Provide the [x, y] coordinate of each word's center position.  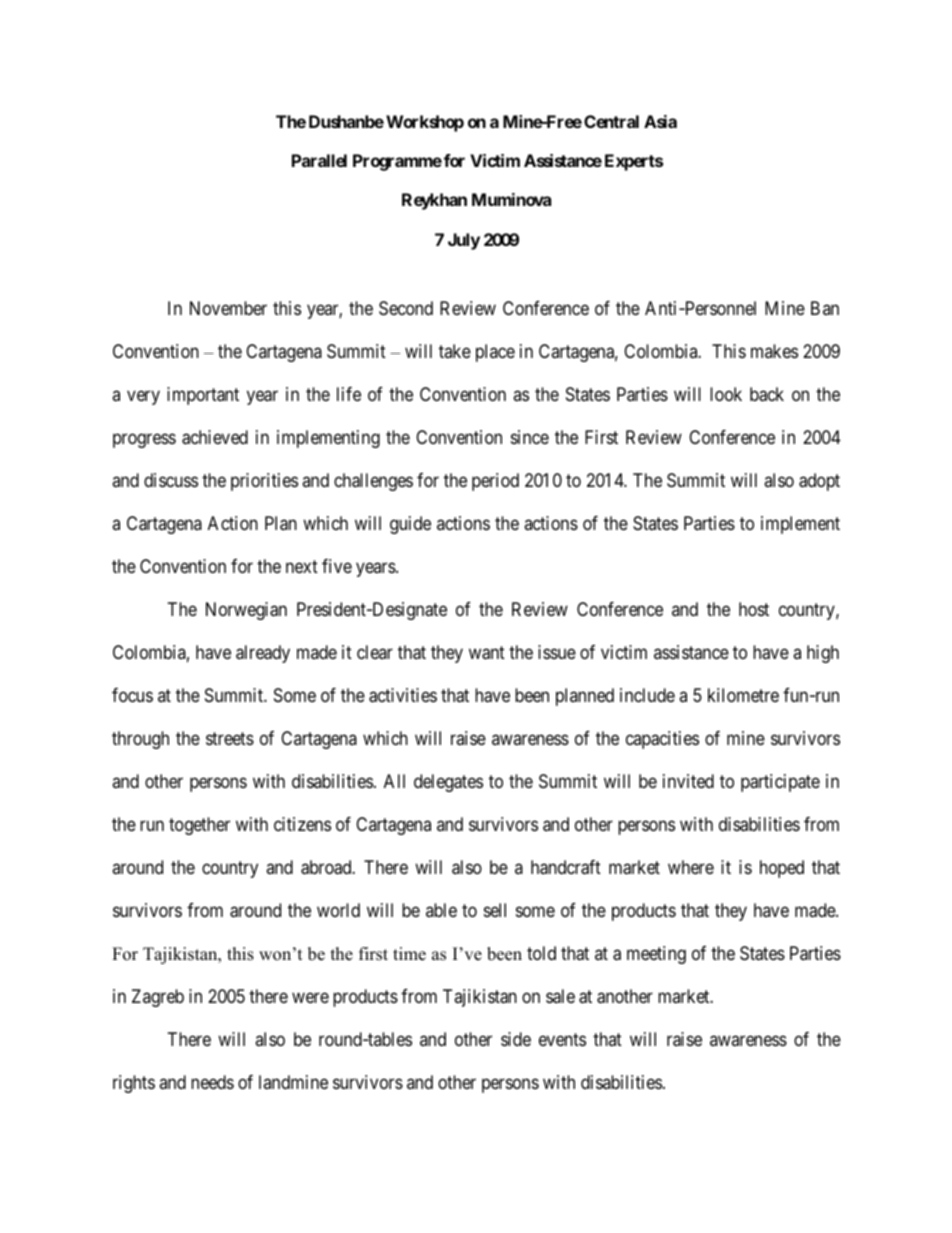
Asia [660, 121]
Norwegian [246, 611]
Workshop [425, 123]
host [754, 609]
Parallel [319, 160]
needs [212, 1082]
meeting [656, 955]
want [487, 653]
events [562, 1039]
